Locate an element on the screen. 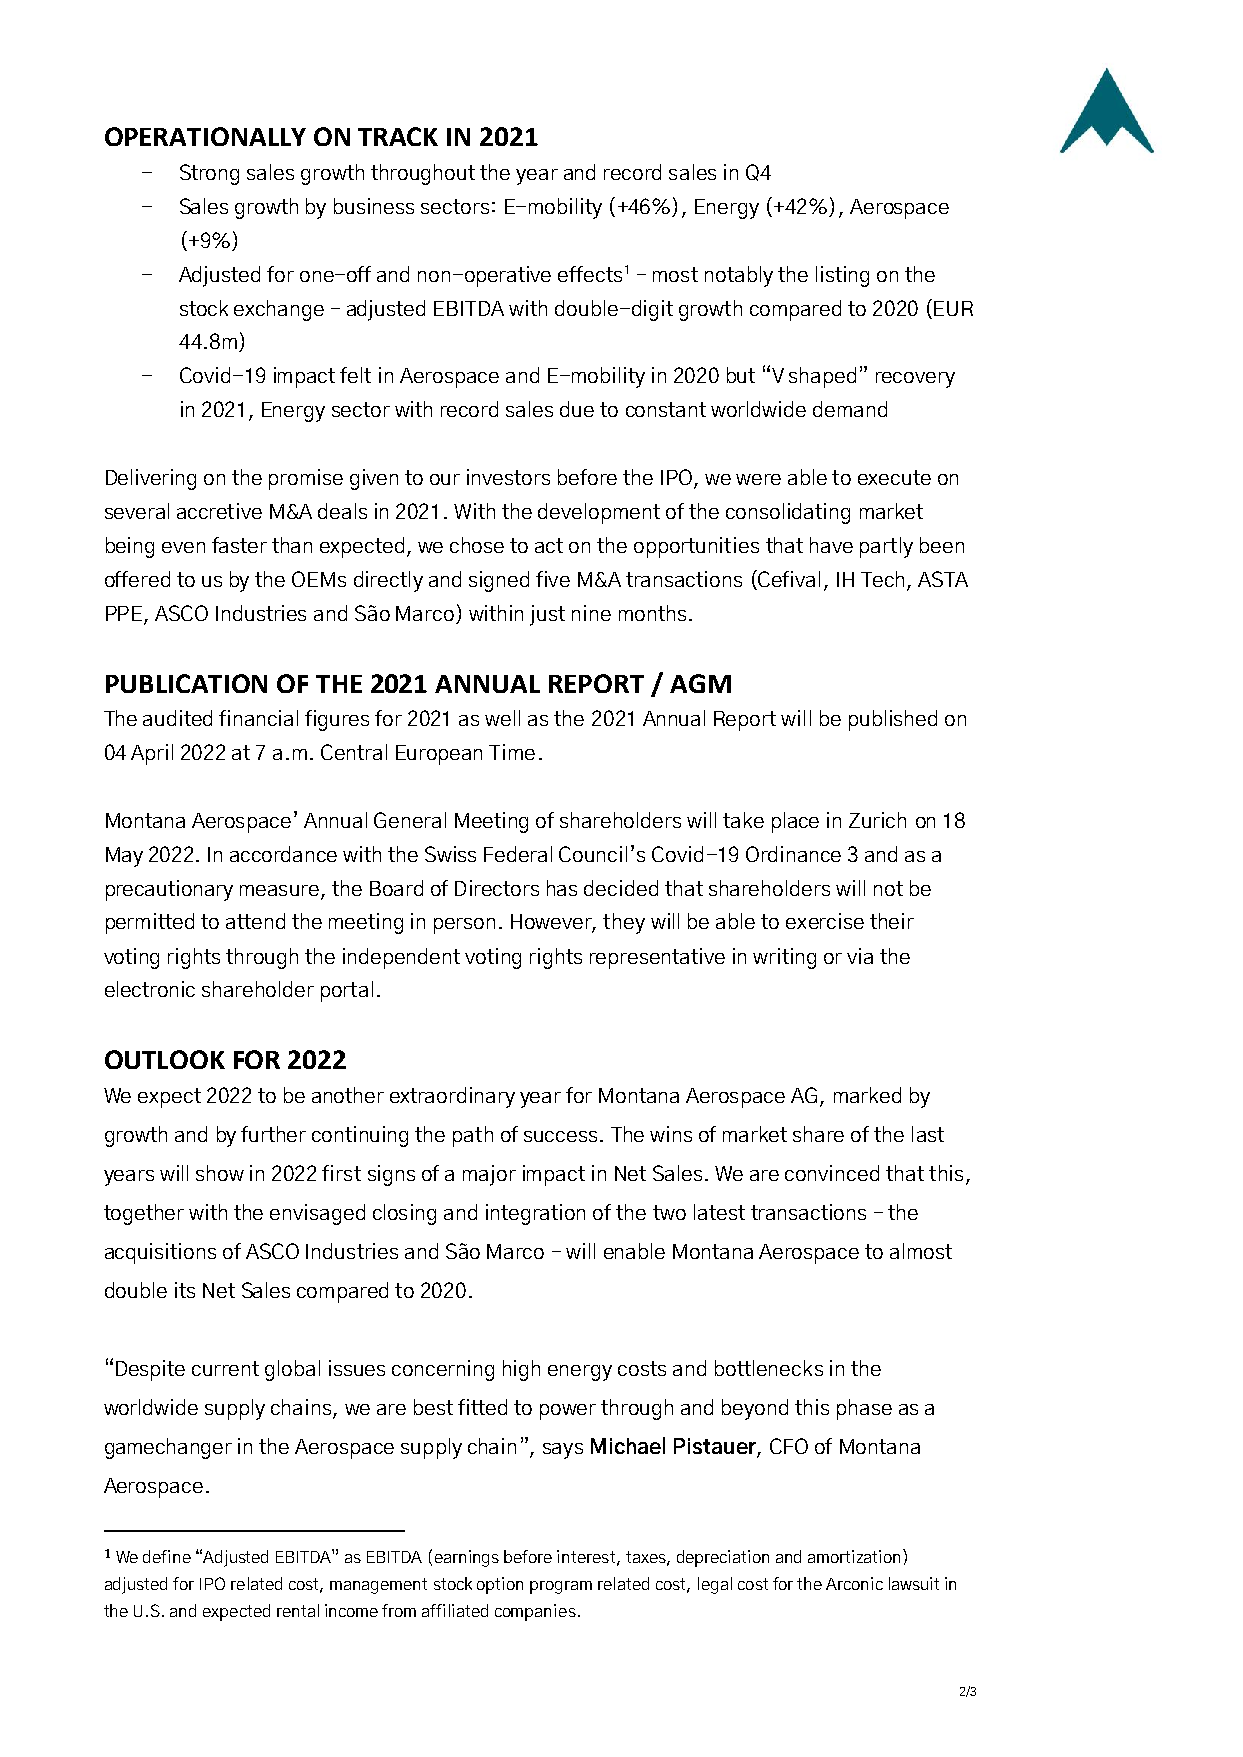 The image size is (1243, 1757). precautionary is located at coordinates (169, 890).
